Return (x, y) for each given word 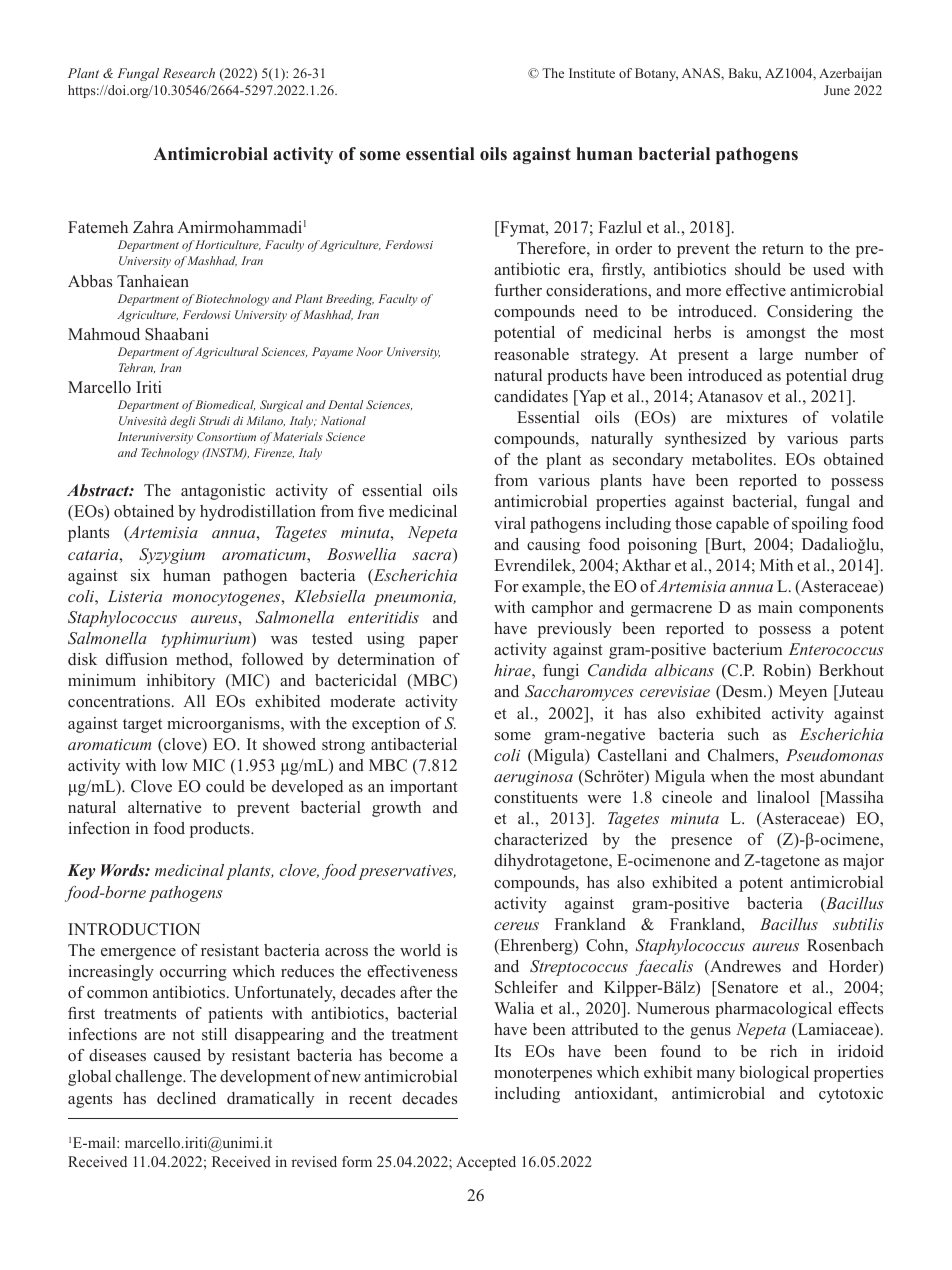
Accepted (486, 1163)
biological (774, 1074)
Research (189, 73)
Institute (592, 73)
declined (186, 1098)
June (837, 90)
